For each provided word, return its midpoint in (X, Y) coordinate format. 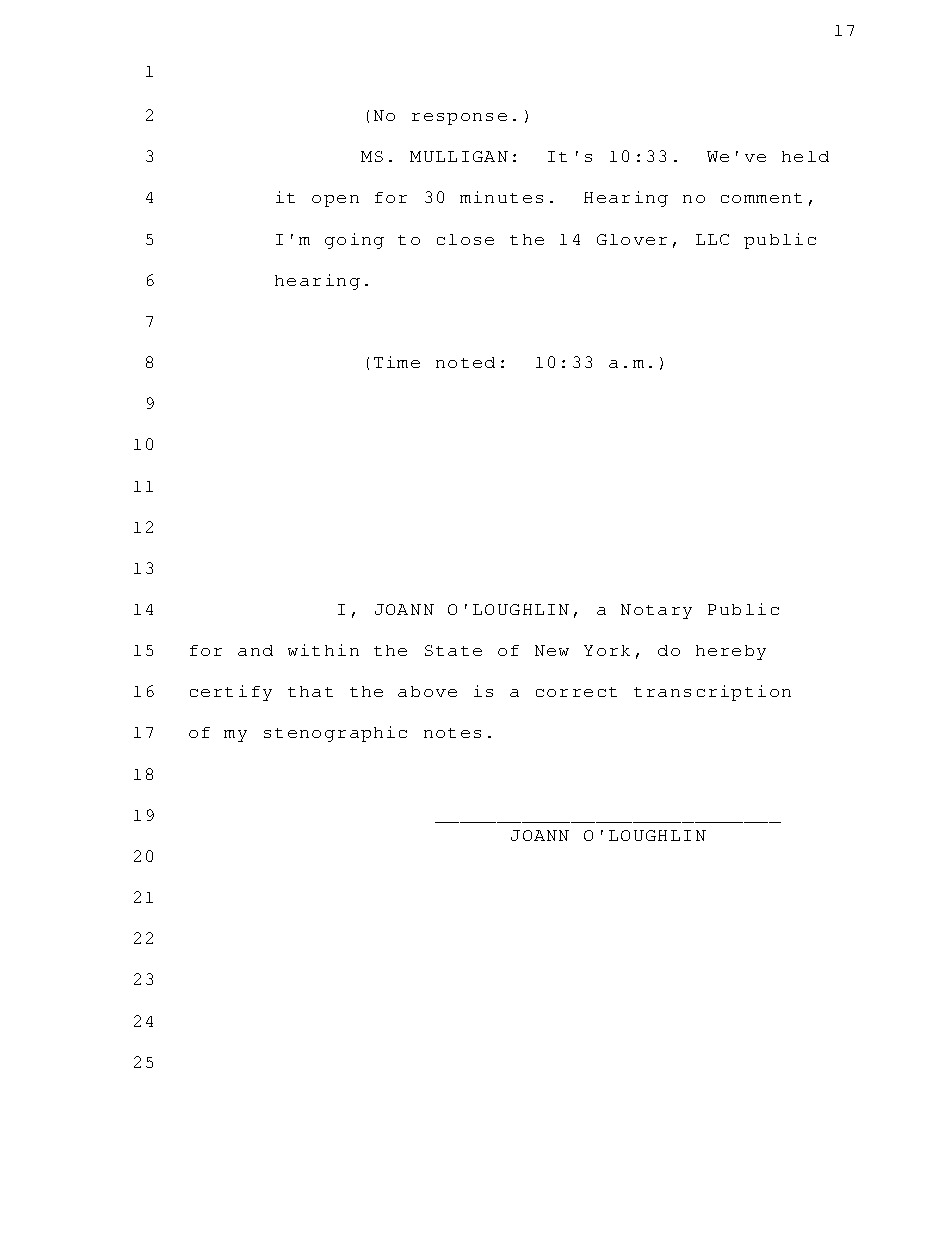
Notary (656, 611)
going (354, 241)
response (459, 119)
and (255, 650)
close (465, 239)
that (310, 691)
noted (465, 362)
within (323, 650)
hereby (731, 652)
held (805, 156)
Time (397, 362)
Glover (632, 239)
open (335, 201)
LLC (712, 239)
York (607, 650)
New (552, 650)
